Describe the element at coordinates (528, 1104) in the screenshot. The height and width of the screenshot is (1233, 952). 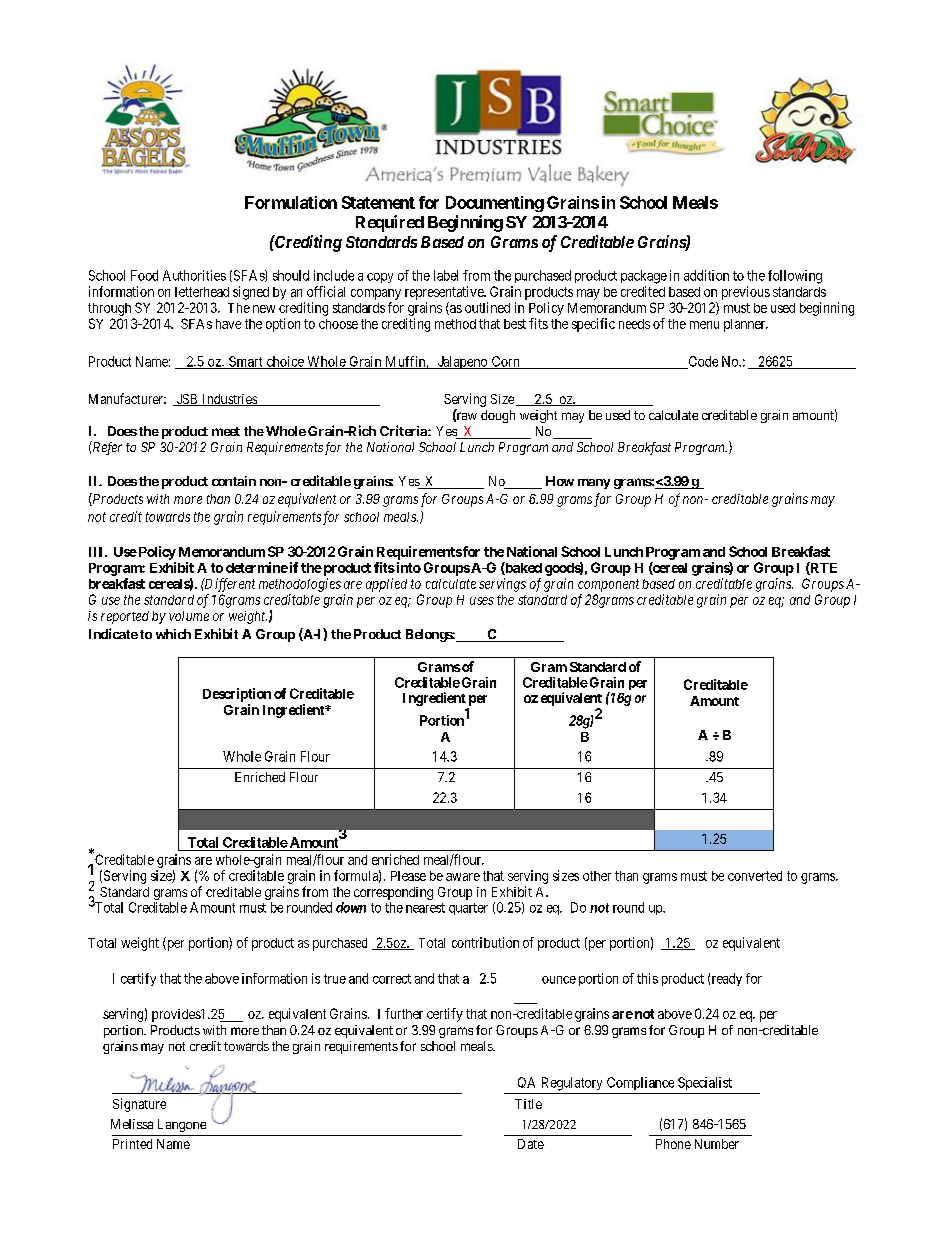
I see `Title` at that location.
